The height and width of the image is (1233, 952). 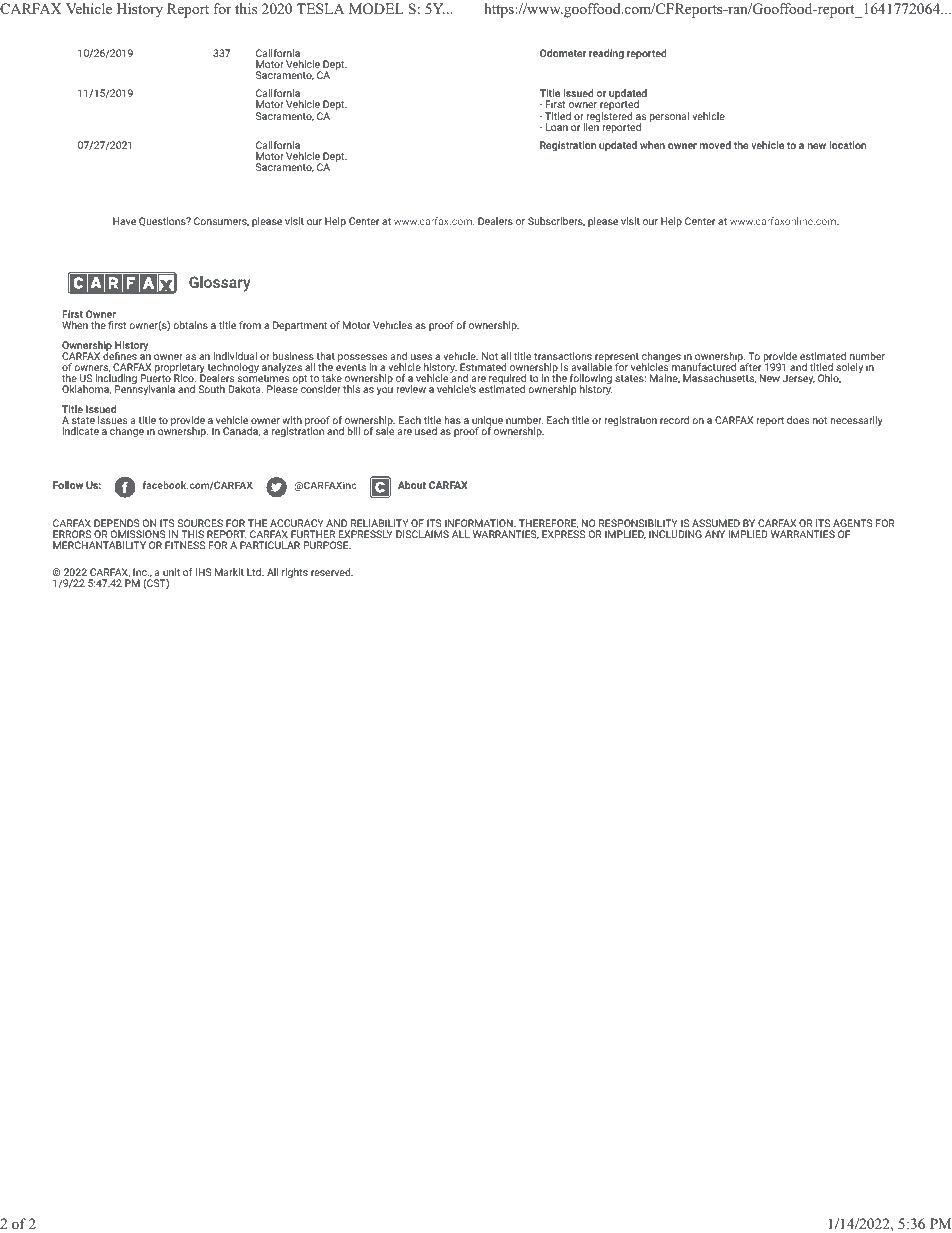 I want to click on has, so click(x=452, y=420).
